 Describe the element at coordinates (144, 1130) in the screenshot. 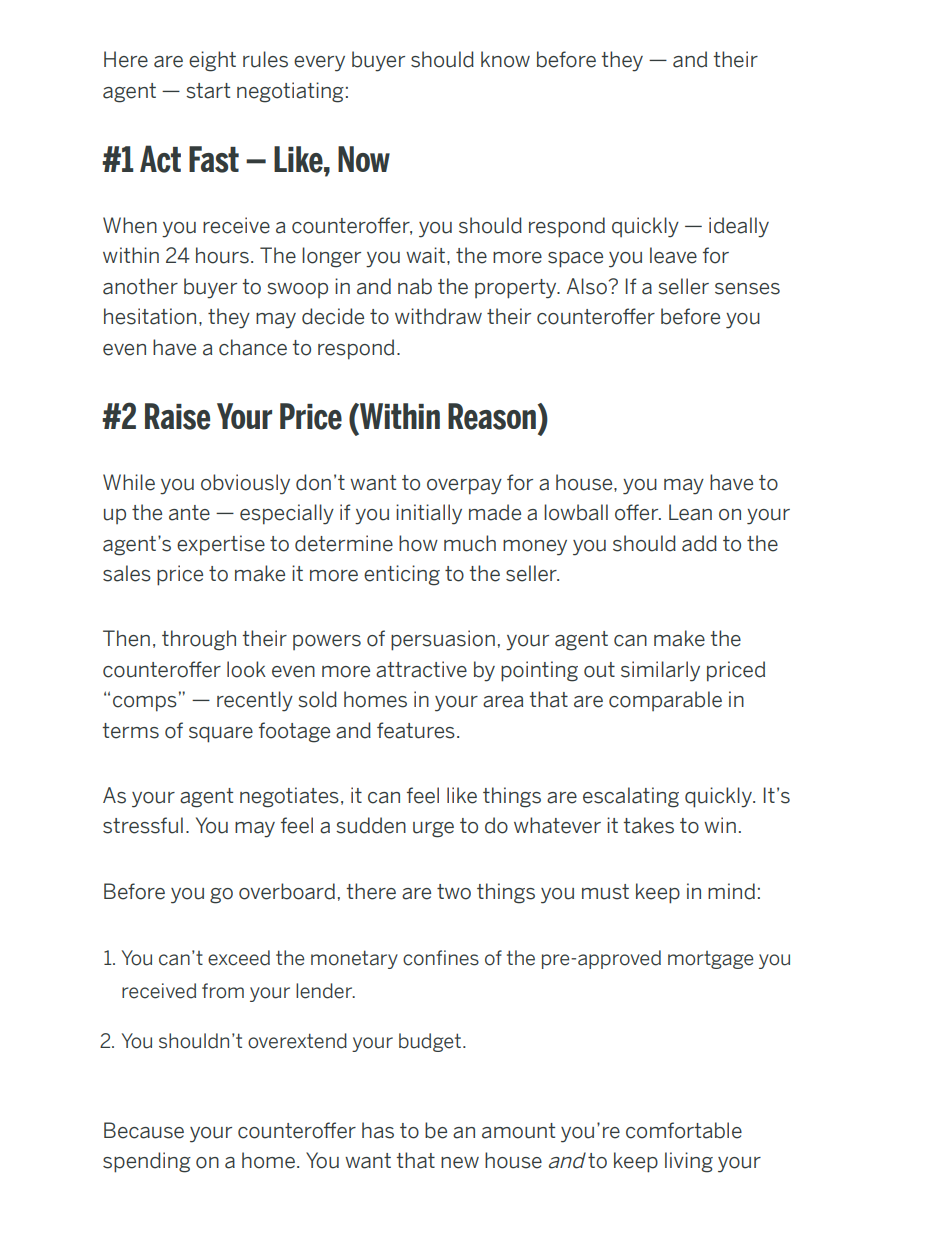

I see `Because` at that location.
